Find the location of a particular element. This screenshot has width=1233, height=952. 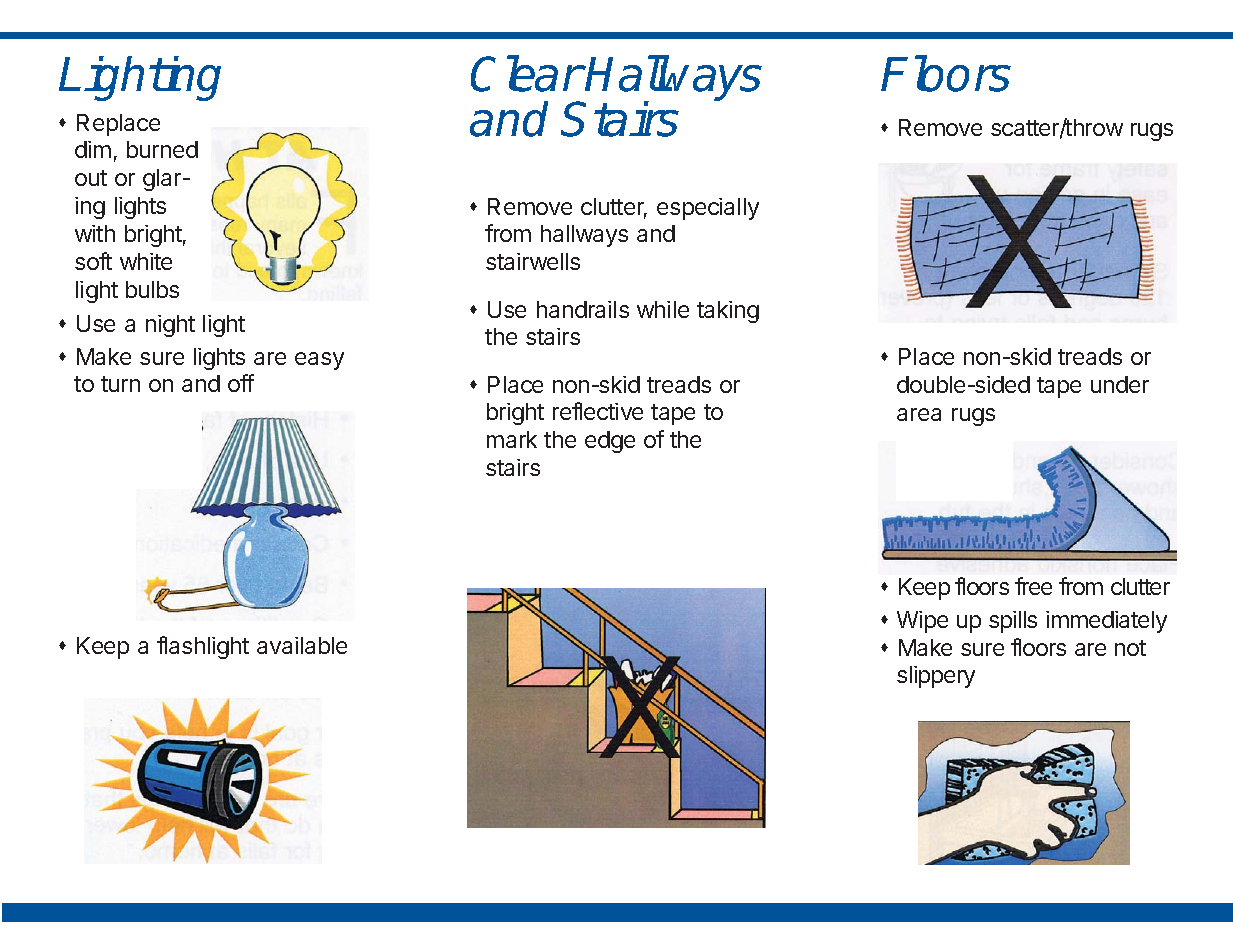

area is located at coordinates (919, 414).
